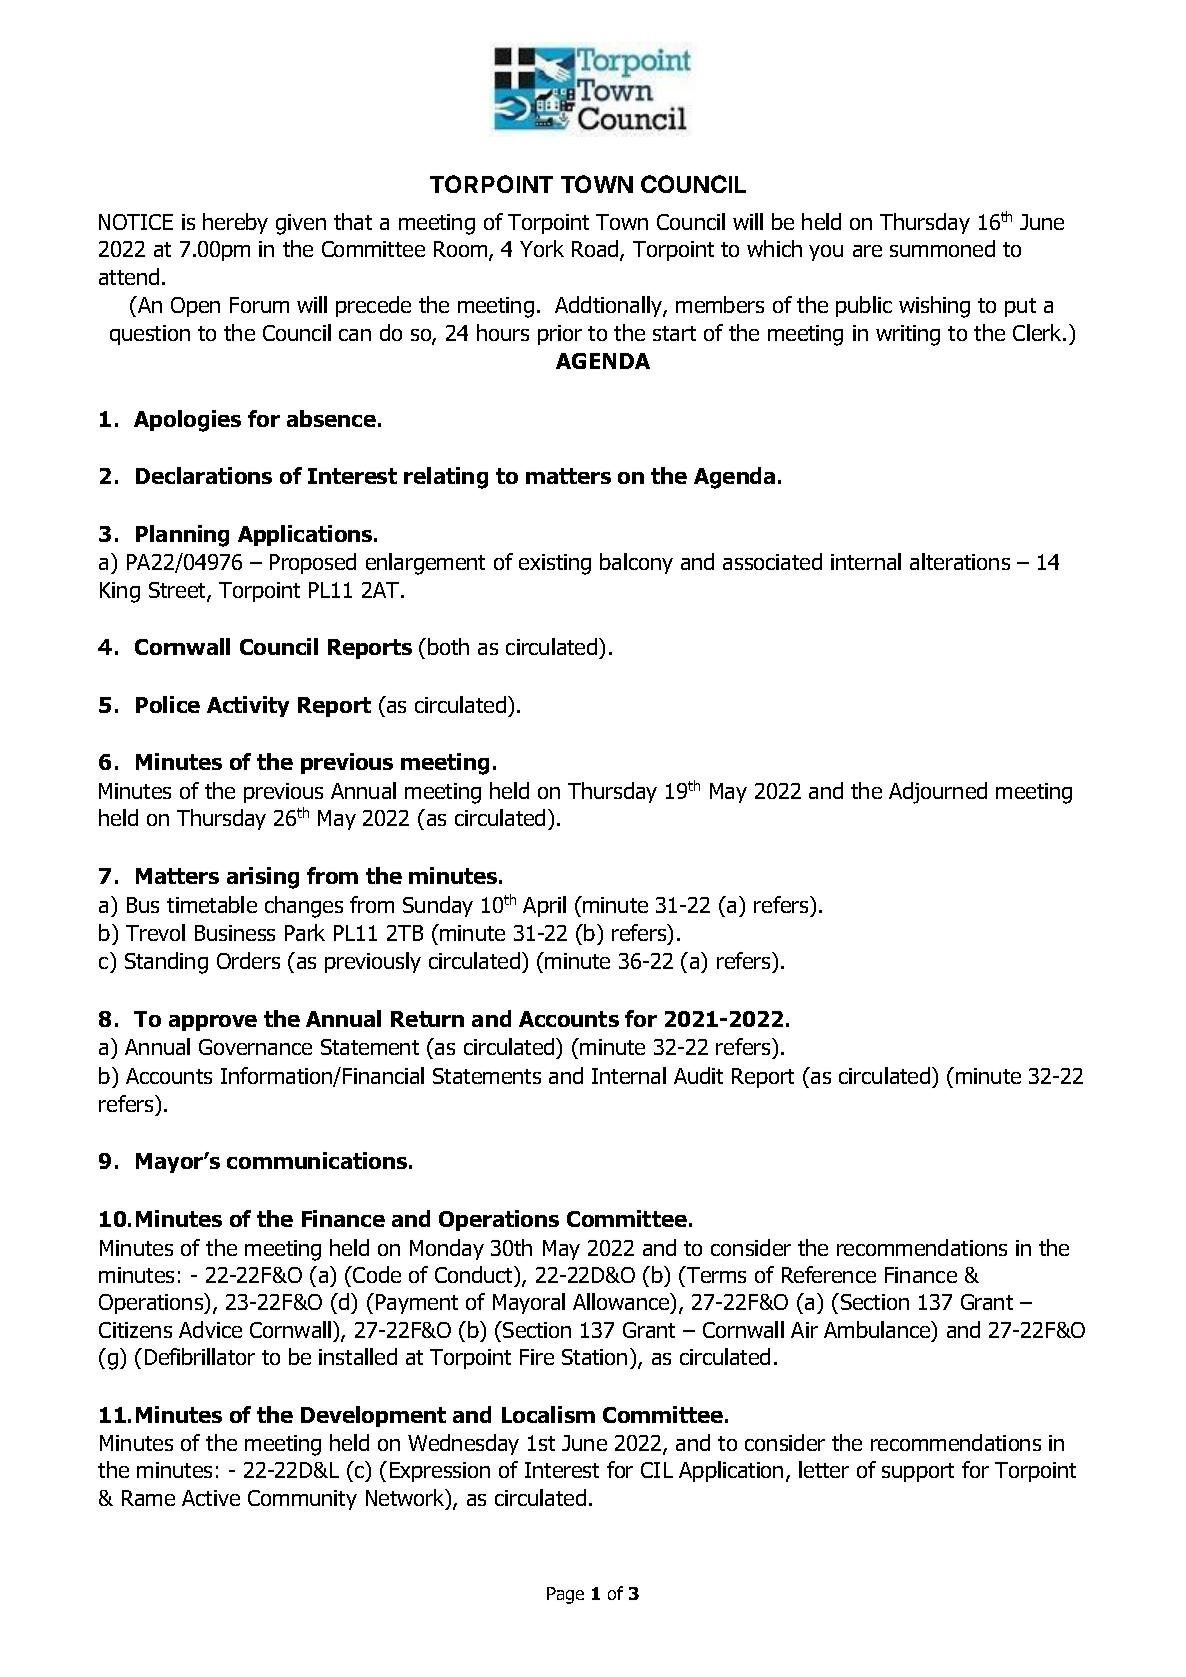 Image resolution: width=1186 pixels, height=1677 pixels. Describe the element at coordinates (255, 1047) in the page. I see `Governance` at that location.
